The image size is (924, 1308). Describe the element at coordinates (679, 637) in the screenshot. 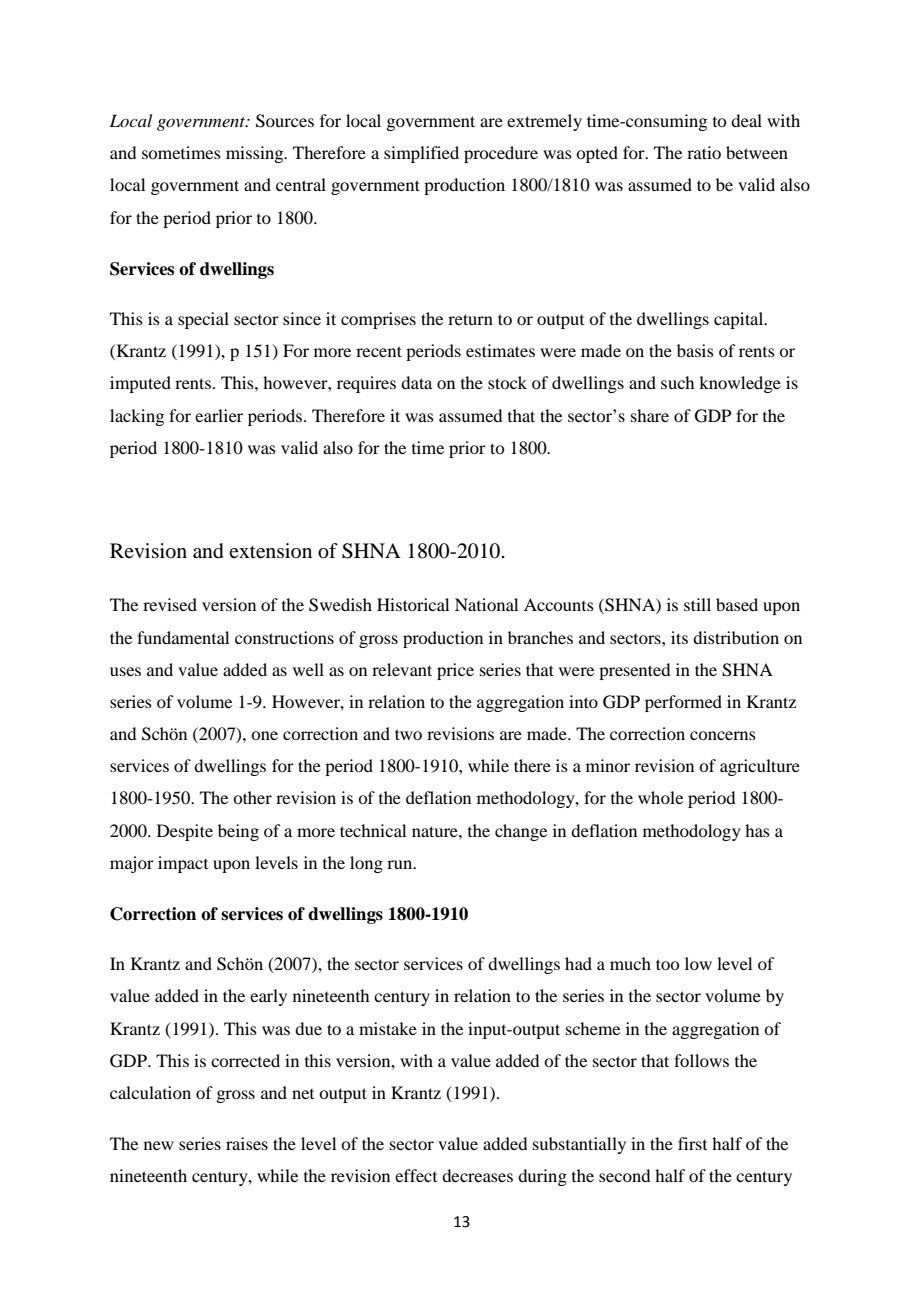

I see `its` at that location.
